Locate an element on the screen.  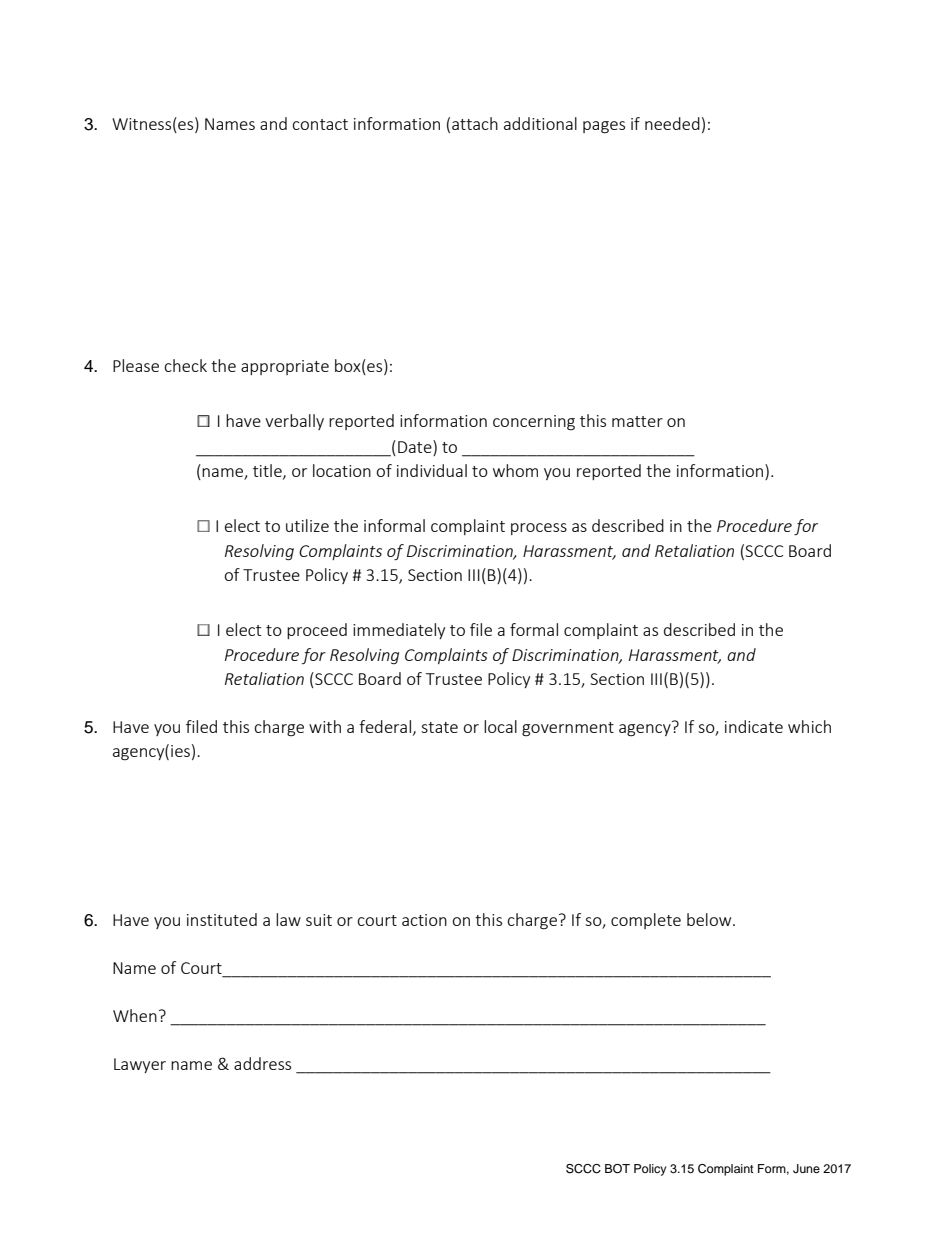
check is located at coordinates (185, 365).
